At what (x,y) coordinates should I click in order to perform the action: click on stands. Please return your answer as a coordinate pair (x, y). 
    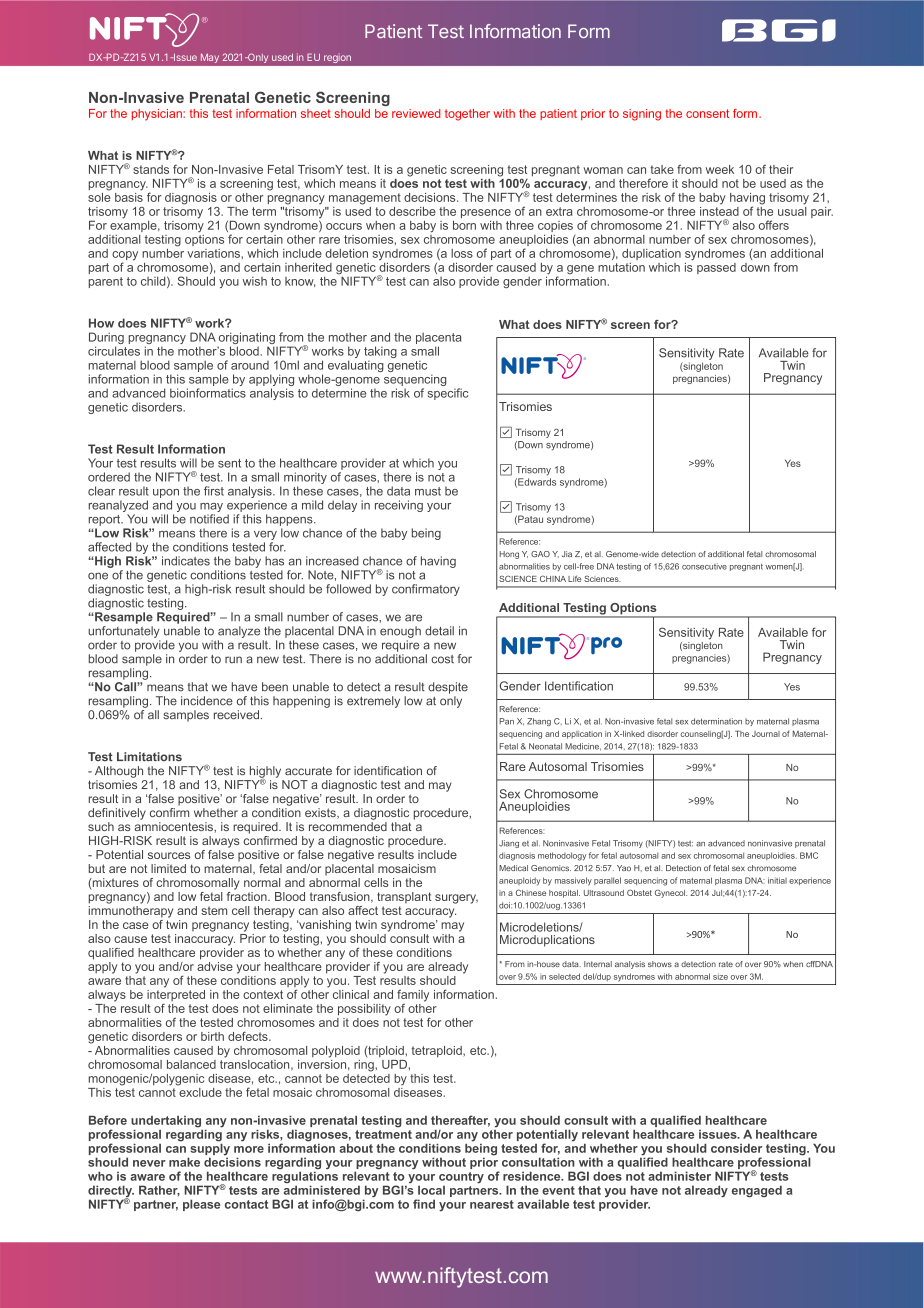
    Looking at the image, I should click on (151, 169).
